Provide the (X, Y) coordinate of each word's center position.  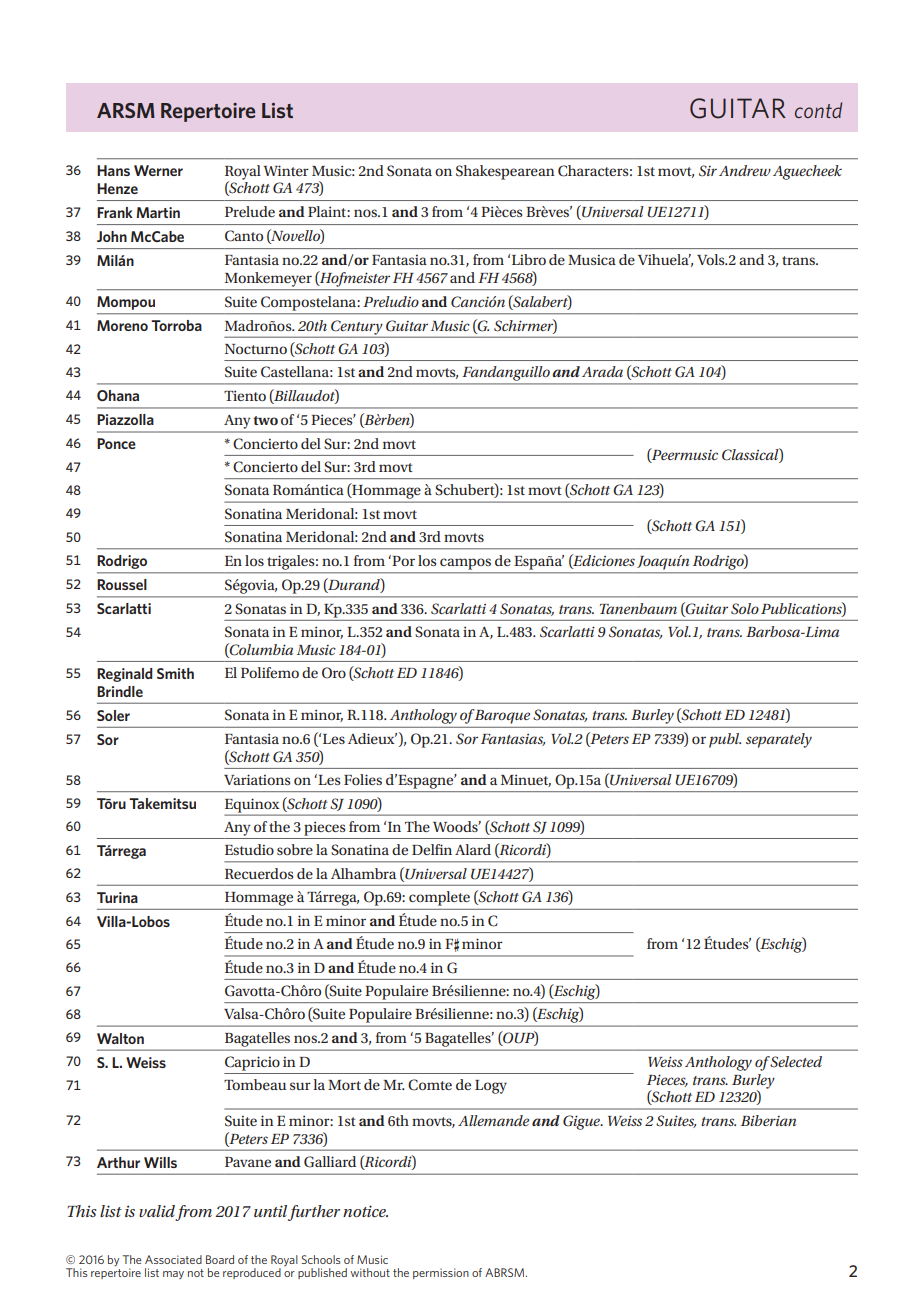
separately (779, 740)
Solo (745, 609)
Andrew (745, 170)
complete (439, 898)
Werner (158, 170)
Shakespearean (505, 172)
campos (465, 564)
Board (220, 1259)
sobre (295, 849)
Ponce (116, 443)
